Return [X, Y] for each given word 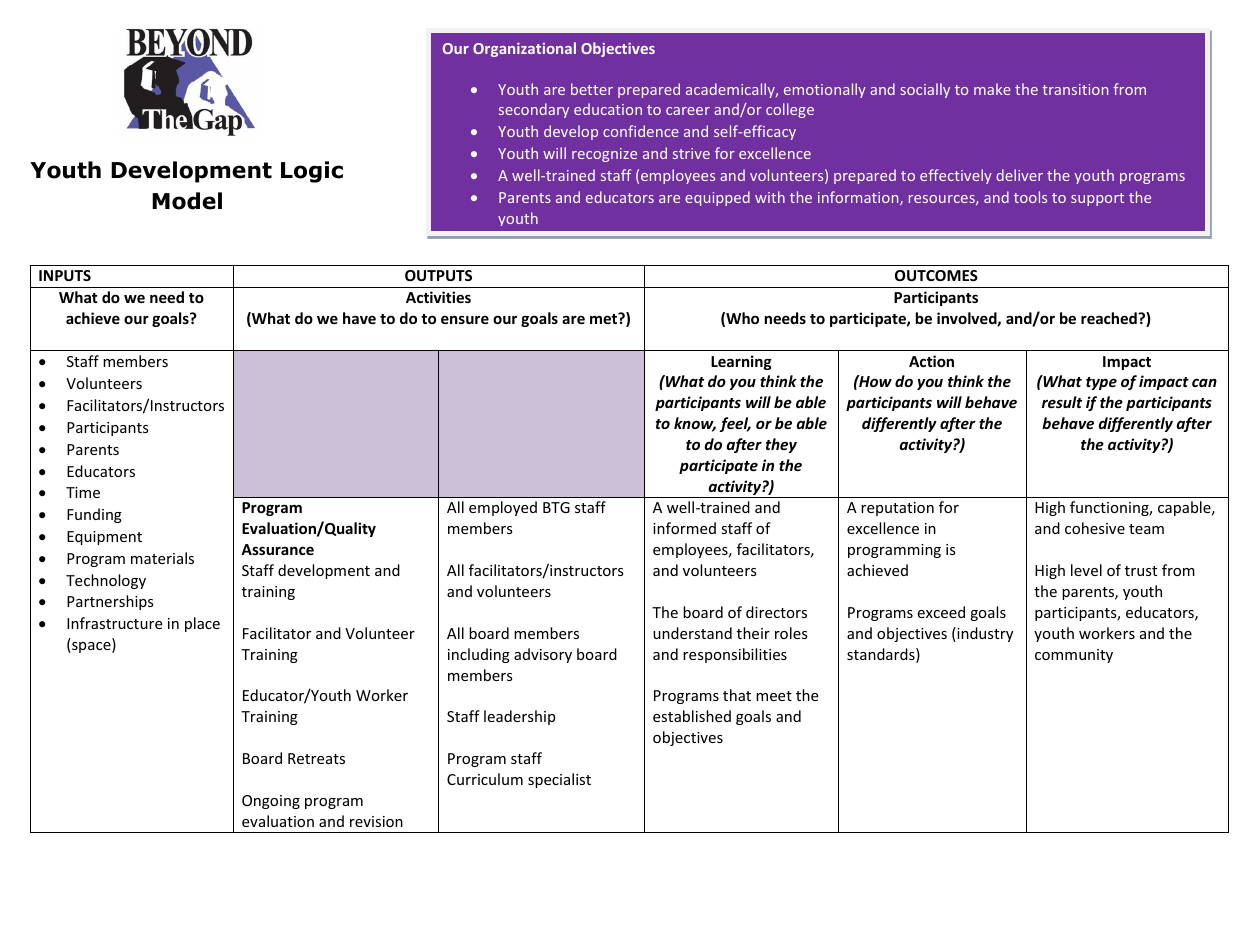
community [1074, 656]
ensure [465, 319]
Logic [312, 172]
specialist [559, 780]
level [1086, 570]
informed [684, 528]
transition [1075, 89]
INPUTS [65, 275]
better [592, 89]
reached [1110, 318]
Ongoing [271, 802]
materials [162, 558]
